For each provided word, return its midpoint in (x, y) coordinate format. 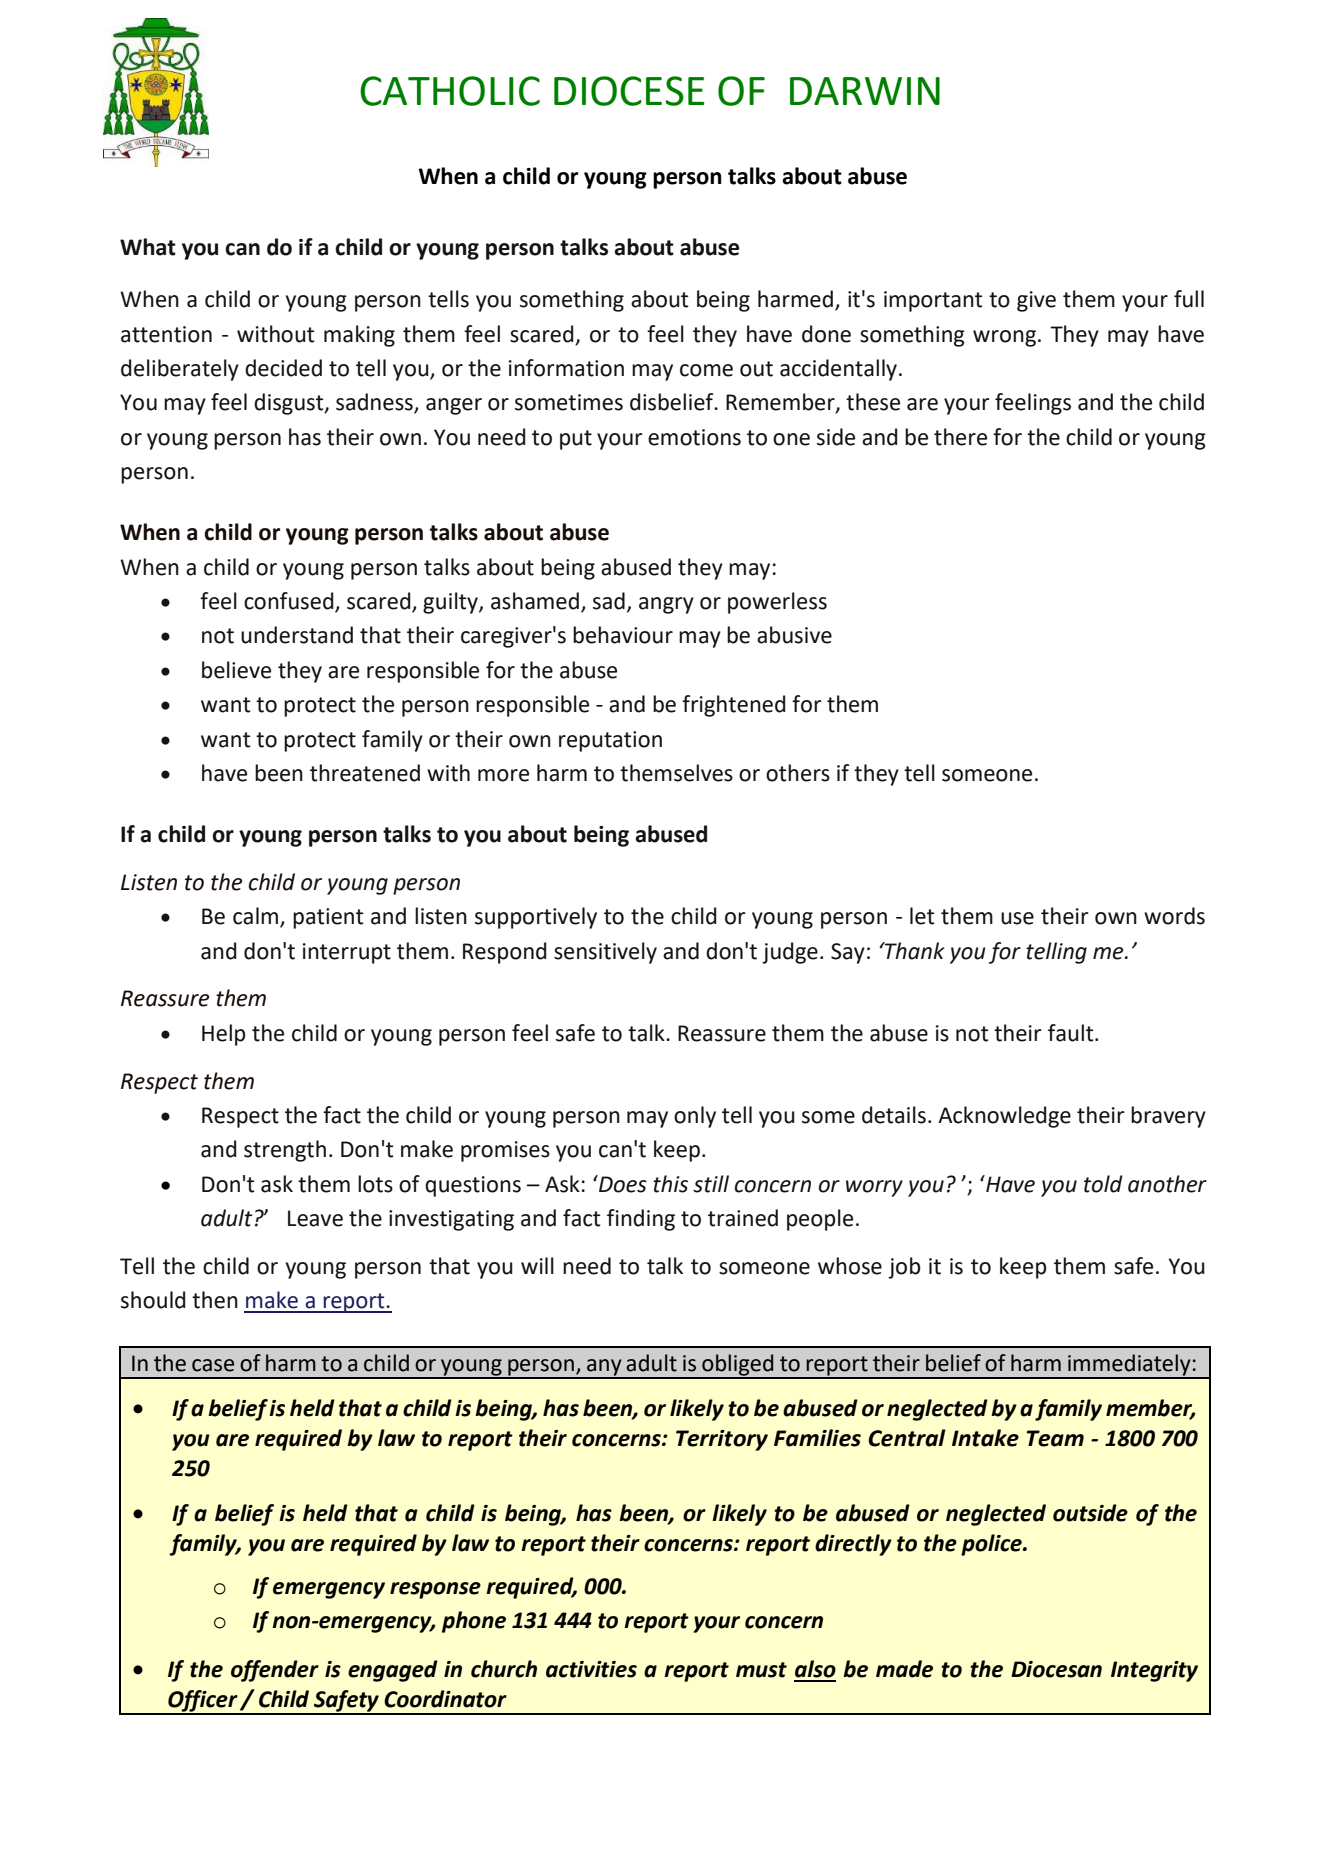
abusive (794, 635)
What (148, 247)
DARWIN (865, 91)
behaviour (623, 635)
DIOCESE (629, 91)
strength (285, 1151)
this (670, 1184)
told (1103, 1184)
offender (275, 1671)
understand (297, 635)
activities (591, 1669)
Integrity (1154, 1671)
